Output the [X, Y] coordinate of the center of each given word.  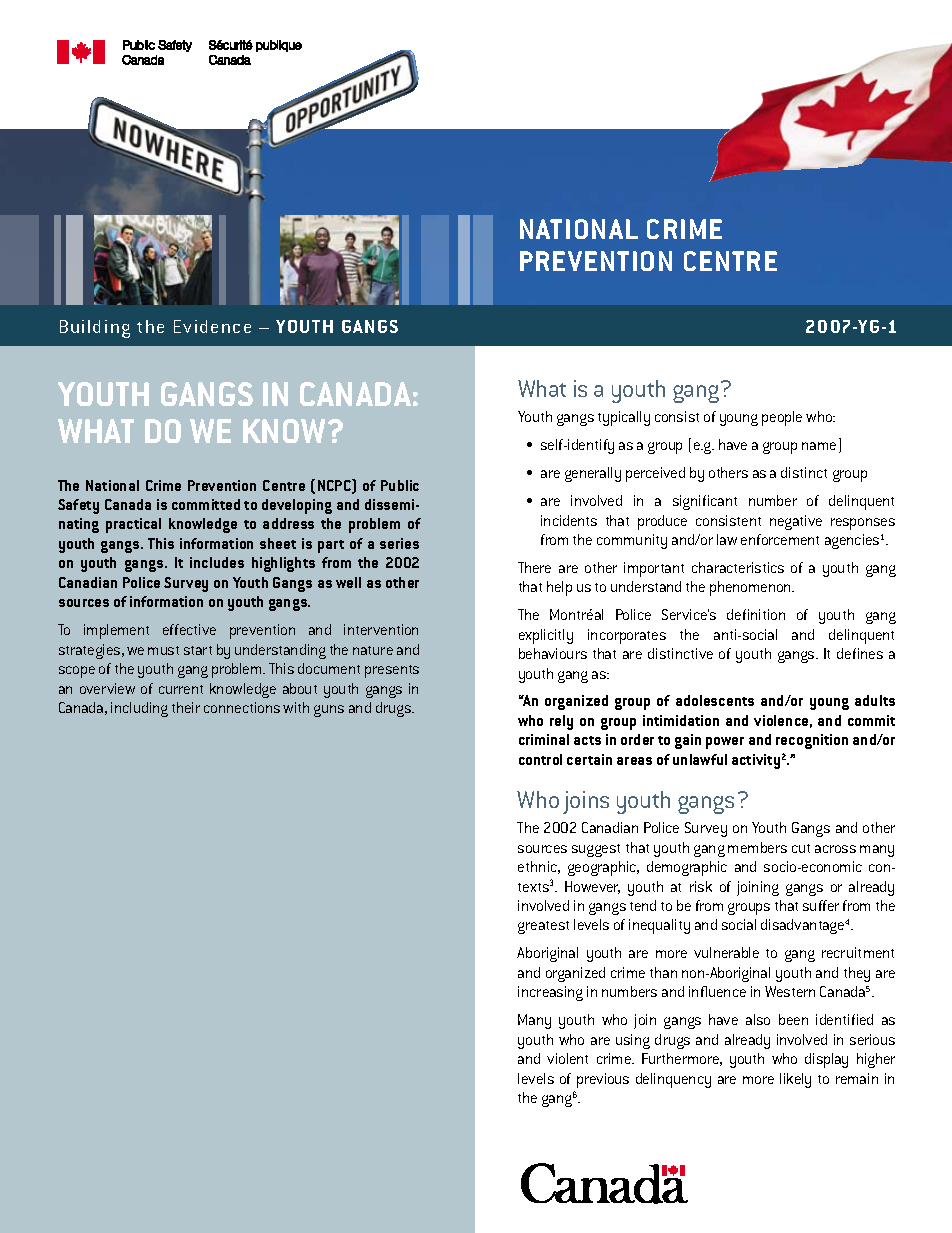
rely [561, 722]
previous [603, 1080]
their [186, 707]
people [782, 418]
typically [624, 418]
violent [567, 1058]
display [826, 1060]
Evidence [212, 326]
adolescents [715, 700]
